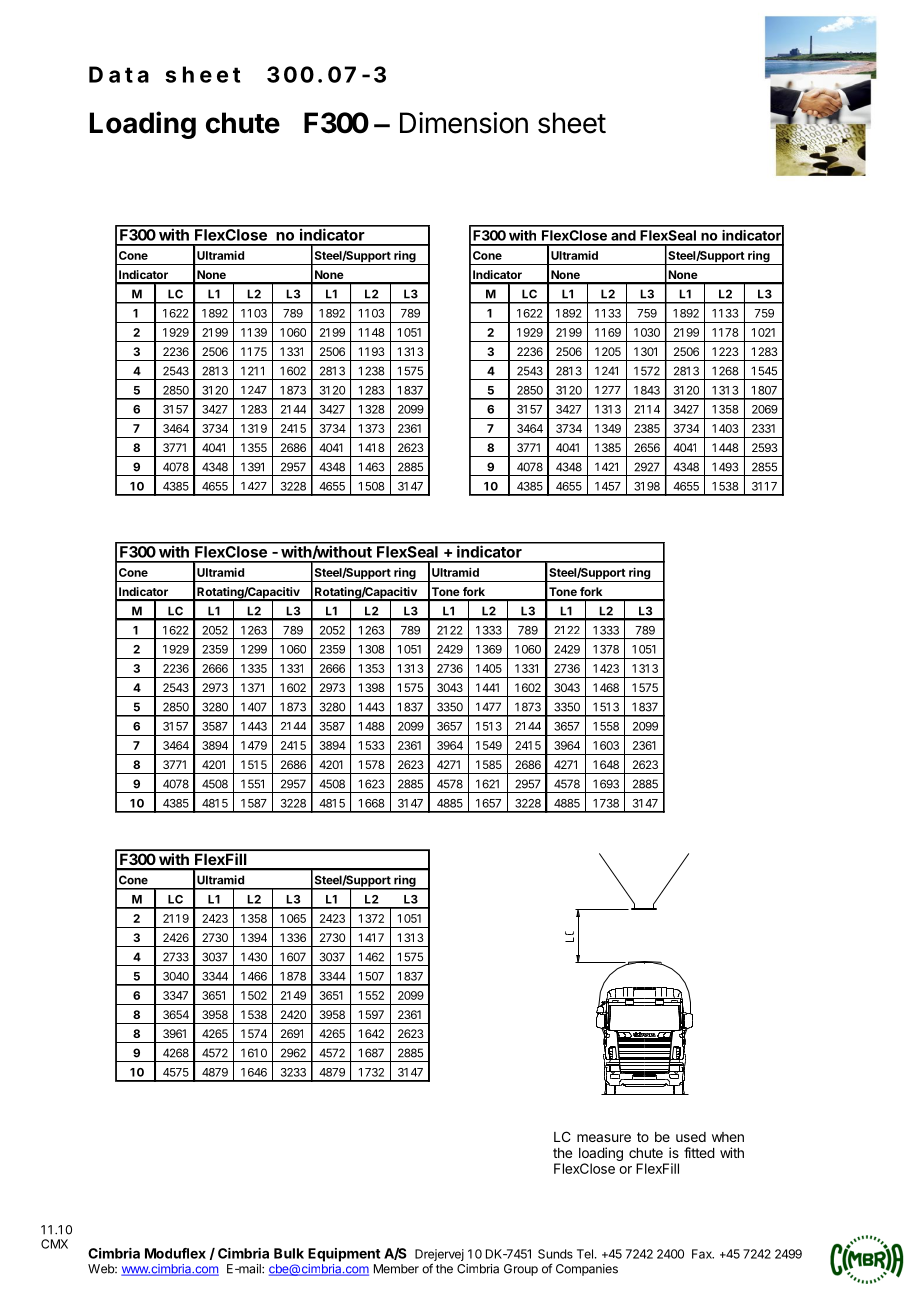  What do you see at coordinates (604, 1138) in the image?
I see `measure` at bounding box center [604, 1138].
